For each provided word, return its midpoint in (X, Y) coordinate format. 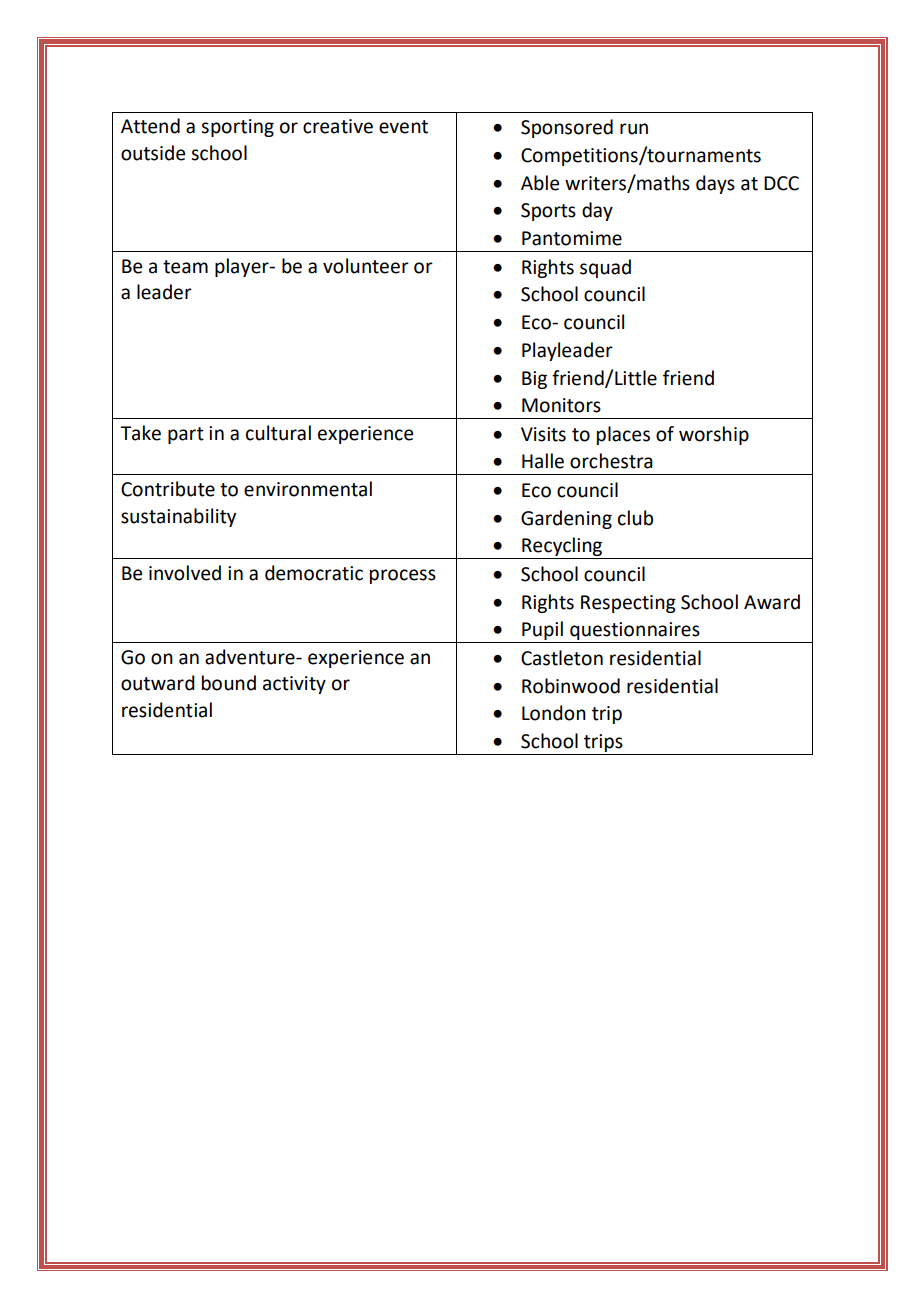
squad (605, 268)
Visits (543, 434)
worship (714, 435)
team (185, 267)
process (403, 576)
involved (185, 573)
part (186, 435)
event (403, 127)
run (634, 129)
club (635, 518)
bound (229, 683)
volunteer (366, 266)
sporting (237, 128)
